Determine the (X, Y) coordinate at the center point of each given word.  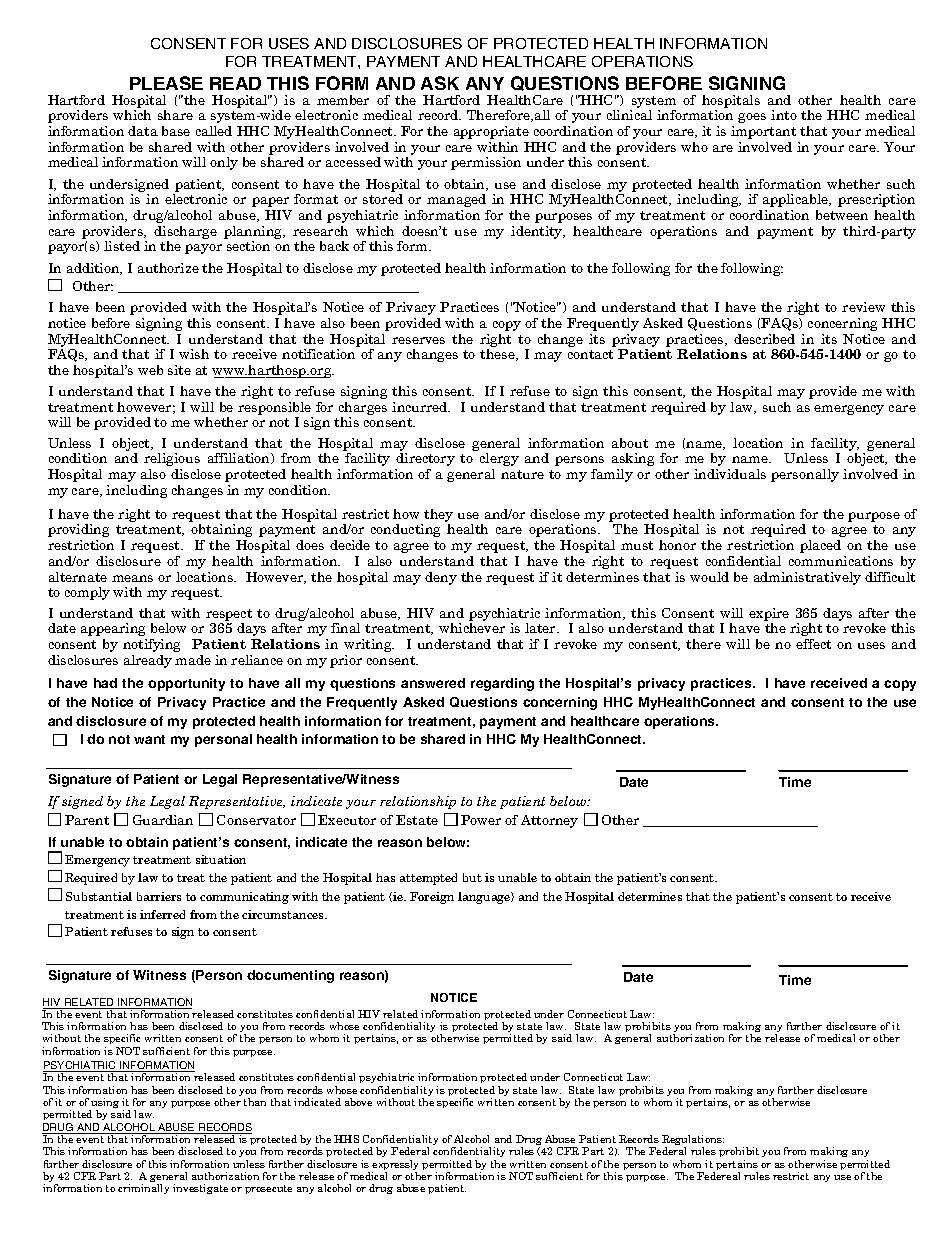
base (176, 131)
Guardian (163, 820)
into (784, 115)
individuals (730, 474)
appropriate (491, 132)
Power (481, 820)
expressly (395, 1166)
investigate (200, 1189)
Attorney (549, 821)
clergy (499, 459)
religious (172, 459)
